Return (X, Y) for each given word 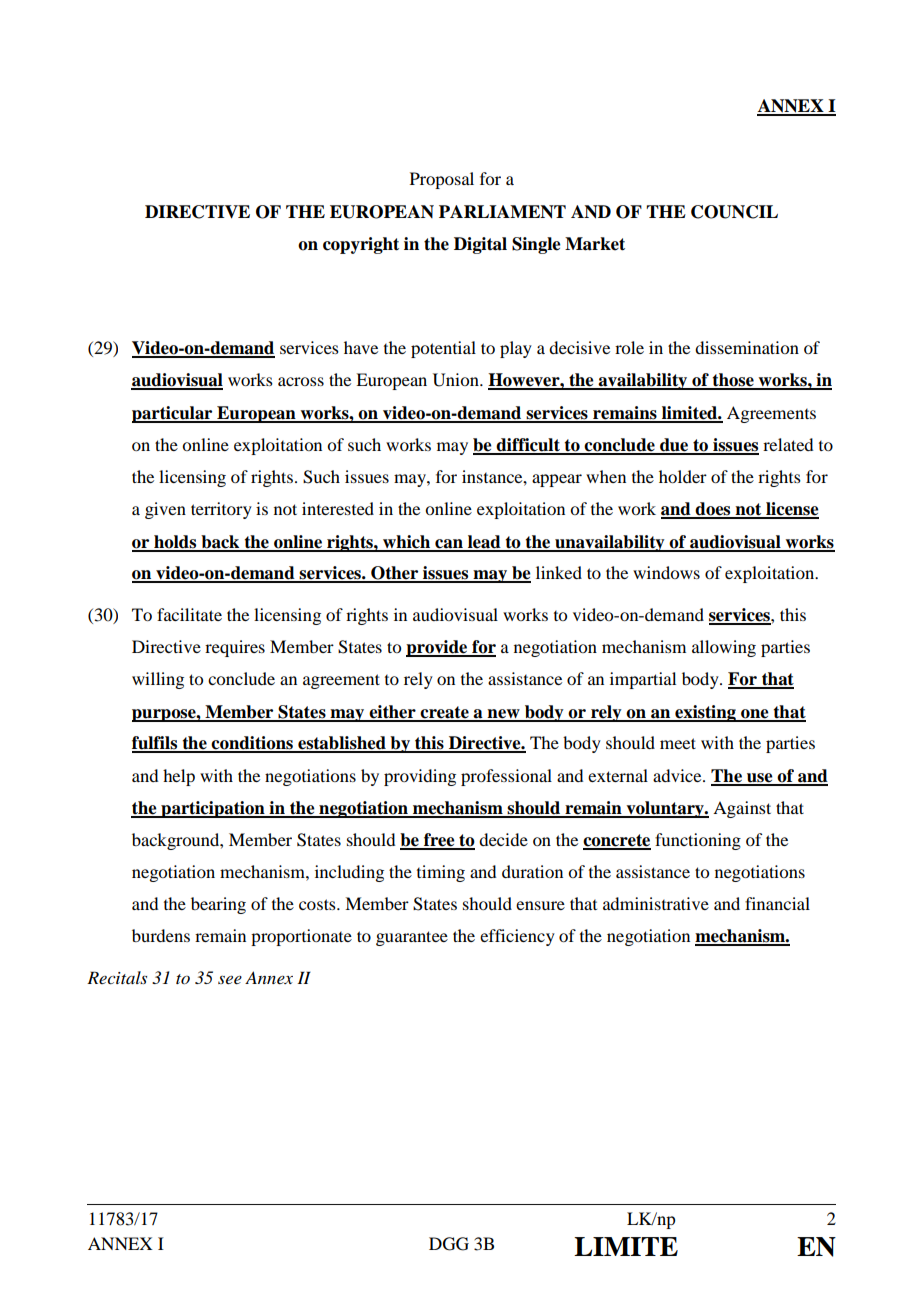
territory (221, 510)
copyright (361, 245)
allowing (724, 648)
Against (742, 809)
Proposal (442, 180)
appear (557, 480)
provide (438, 648)
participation (213, 809)
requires (235, 648)
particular (173, 414)
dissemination (747, 347)
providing (420, 777)
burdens (161, 935)
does (713, 510)
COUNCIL (734, 212)
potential (443, 349)
